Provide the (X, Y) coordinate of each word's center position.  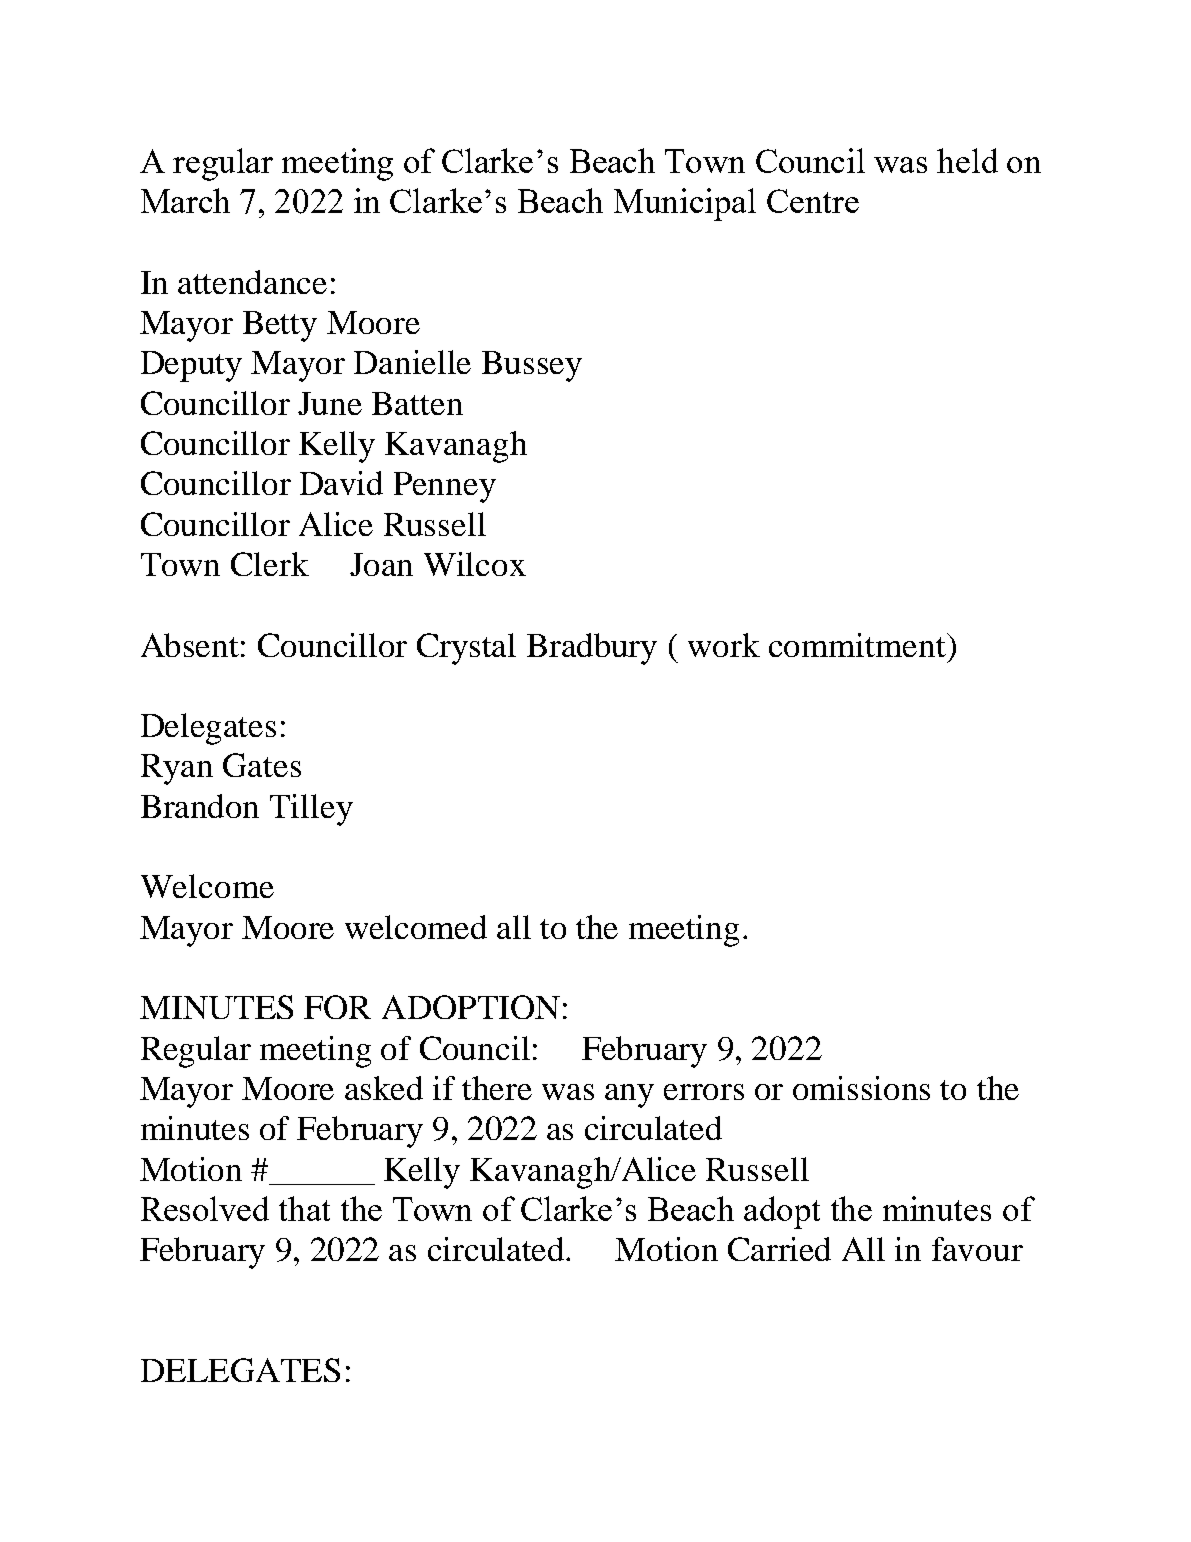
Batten (417, 403)
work (724, 645)
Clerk (270, 564)
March (185, 200)
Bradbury (592, 649)
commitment (858, 645)
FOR (337, 1007)
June (330, 403)
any (629, 1096)
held (967, 160)
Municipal (685, 204)
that (304, 1208)
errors (704, 1092)
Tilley (311, 810)
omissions (861, 1088)
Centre (813, 201)
